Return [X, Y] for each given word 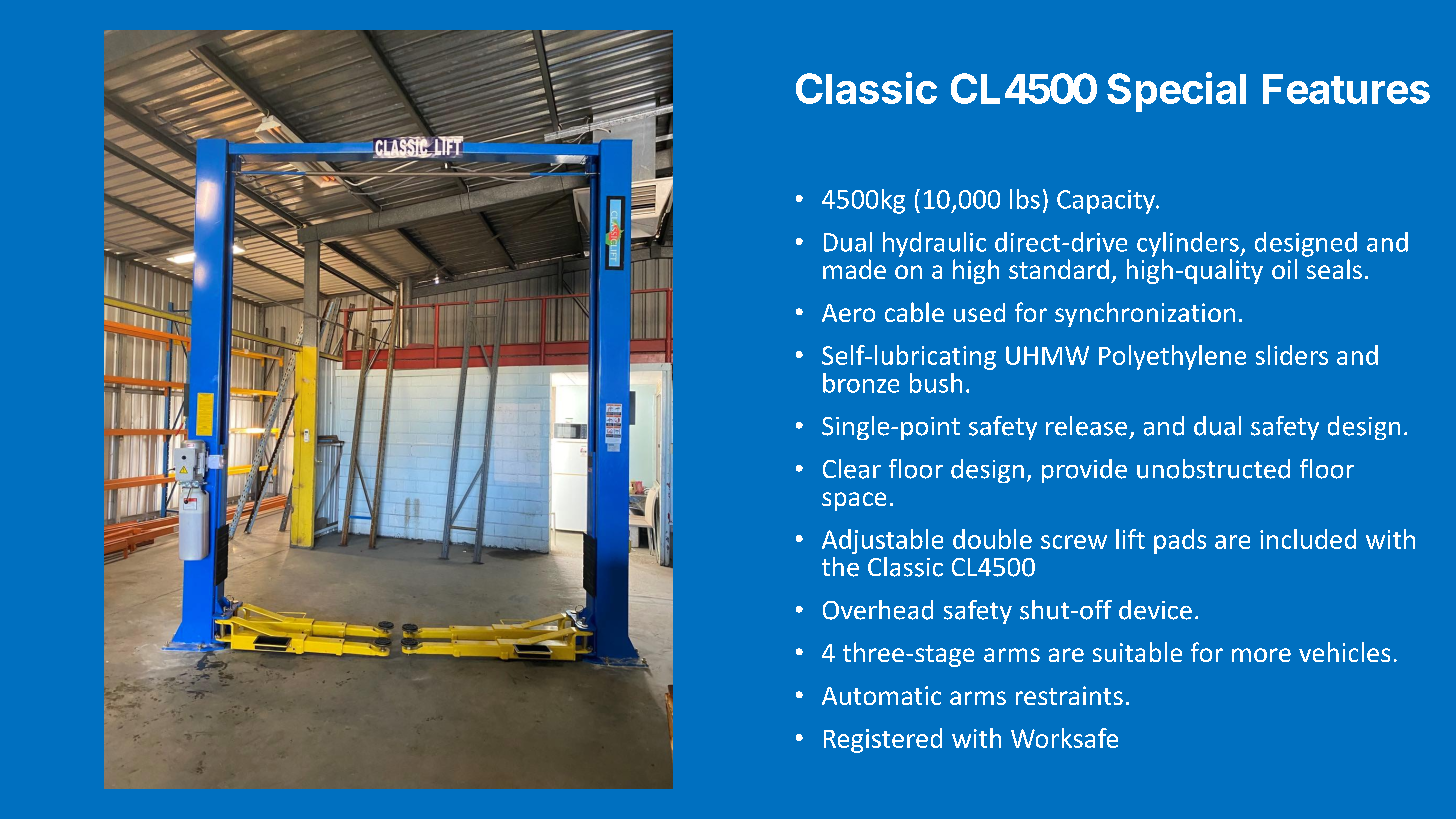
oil [1284, 269]
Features [1346, 89]
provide [1084, 471]
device [1155, 610]
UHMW [1047, 355]
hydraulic [934, 244]
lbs [1025, 199]
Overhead [878, 610]
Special [1176, 92]
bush [936, 383]
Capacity [1107, 202]
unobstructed [1213, 469]
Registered [883, 740]
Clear [852, 469]
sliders [1292, 355]
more [1261, 655]
